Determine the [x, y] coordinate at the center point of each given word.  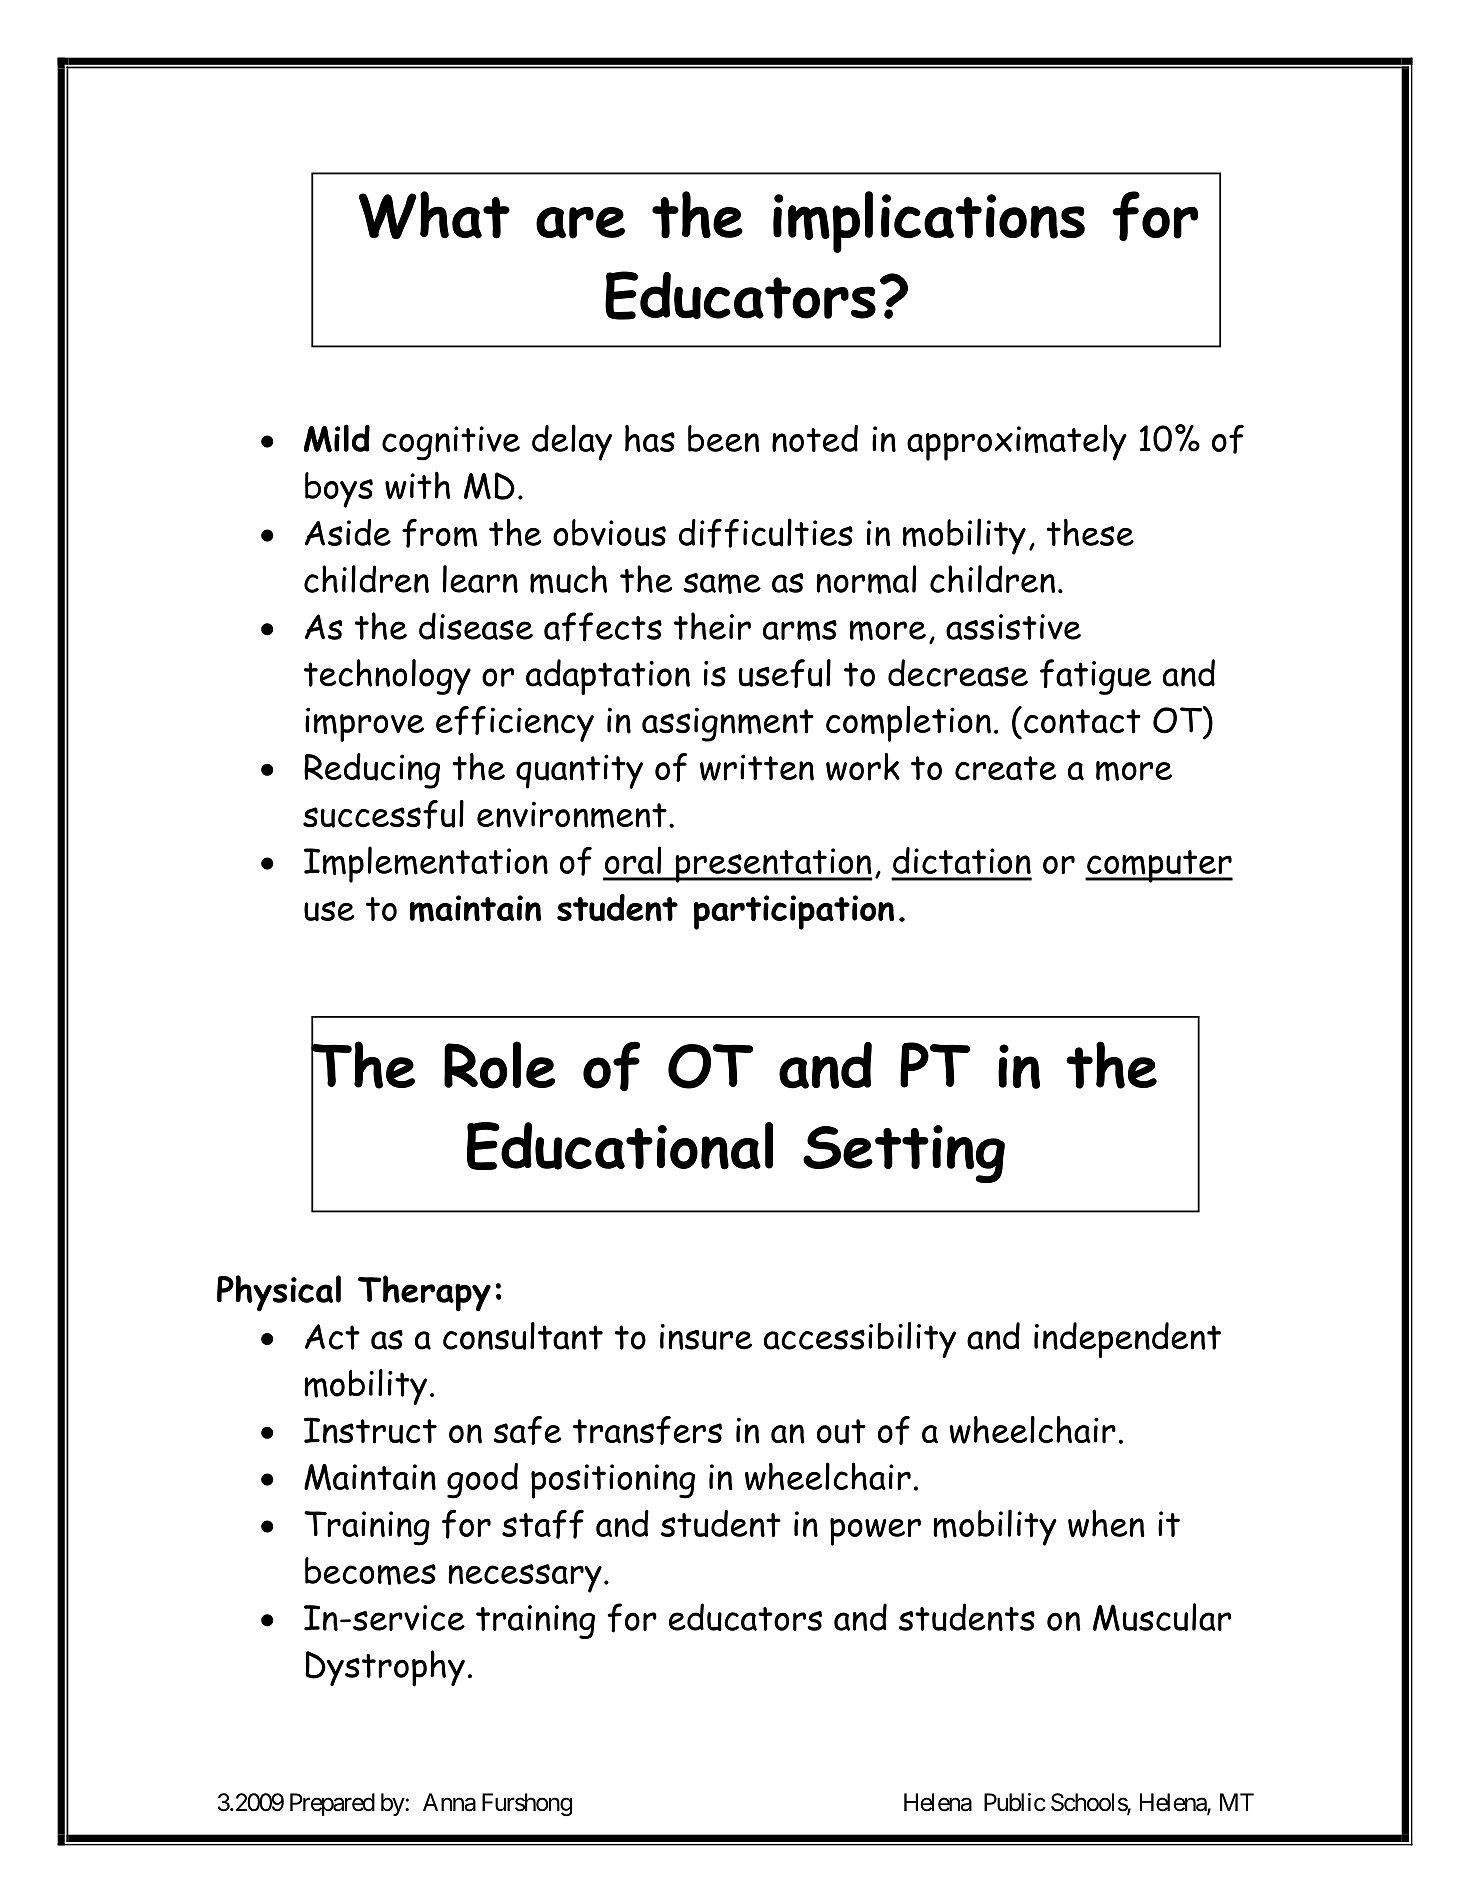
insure [706, 1337]
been [724, 438]
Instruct [370, 1430]
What [434, 215]
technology [387, 677]
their [712, 626]
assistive [1013, 627]
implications [929, 222]
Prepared [332, 1804]
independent [1127, 1340]
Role [499, 1065]
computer [1159, 866]
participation [794, 912]
